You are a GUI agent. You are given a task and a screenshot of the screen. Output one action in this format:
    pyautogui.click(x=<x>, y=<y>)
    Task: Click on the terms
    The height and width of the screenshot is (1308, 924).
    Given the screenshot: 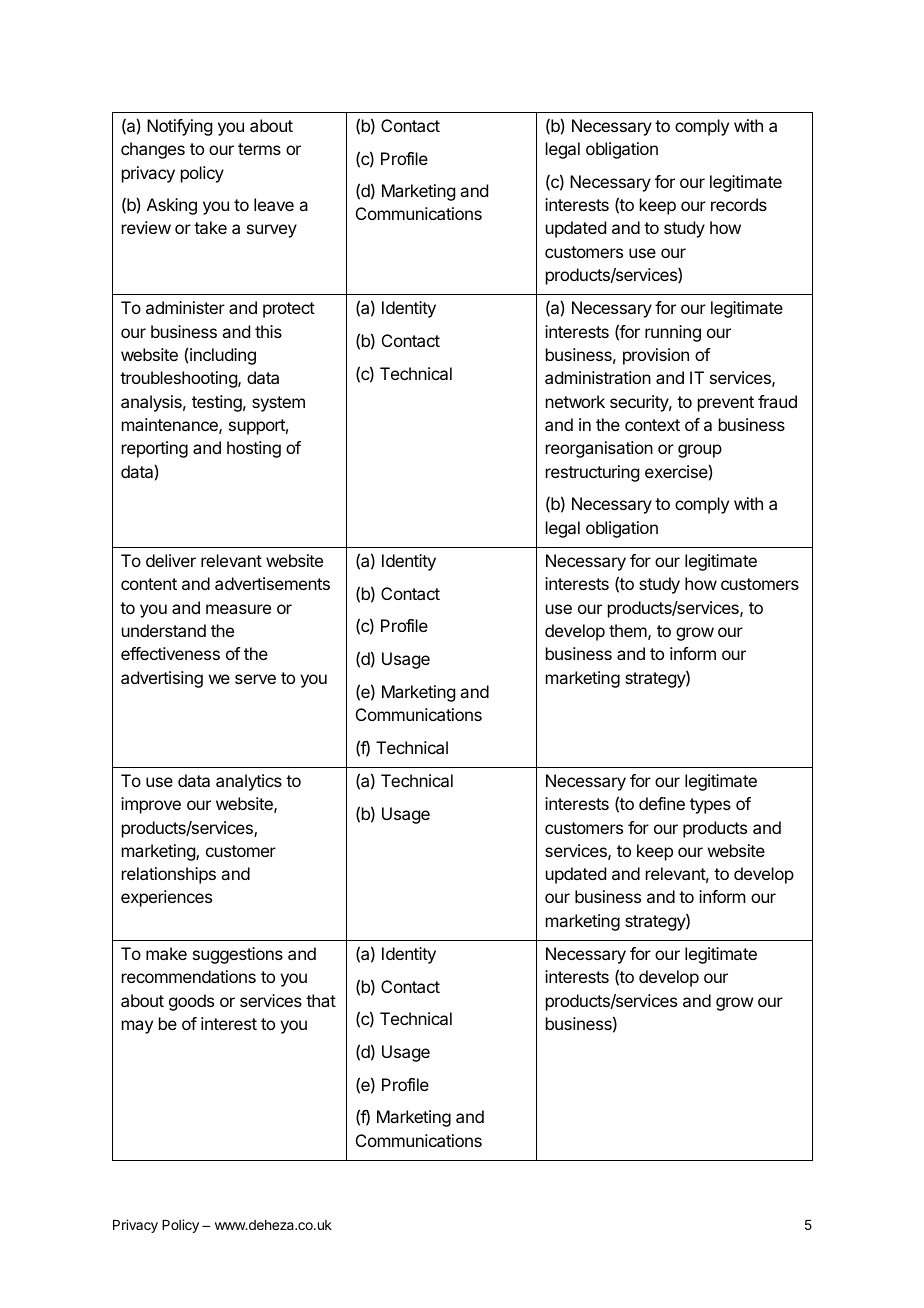 What is the action you would take?
    pyautogui.click(x=259, y=149)
